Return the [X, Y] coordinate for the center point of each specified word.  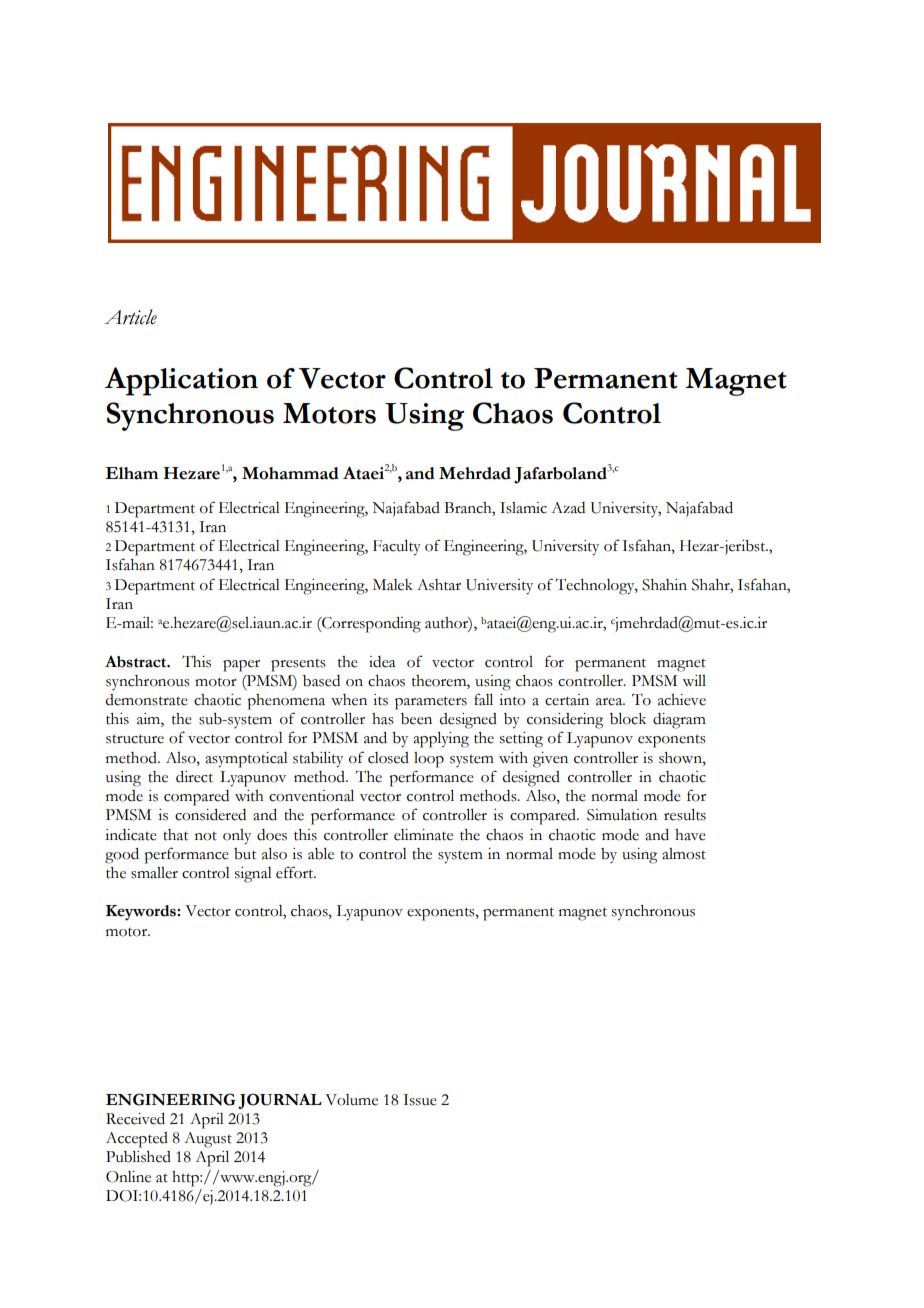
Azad [568, 508]
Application [181, 381]
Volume [351, 1100]
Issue [420, 1100]
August [208, 1140]
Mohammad [290, 473]
